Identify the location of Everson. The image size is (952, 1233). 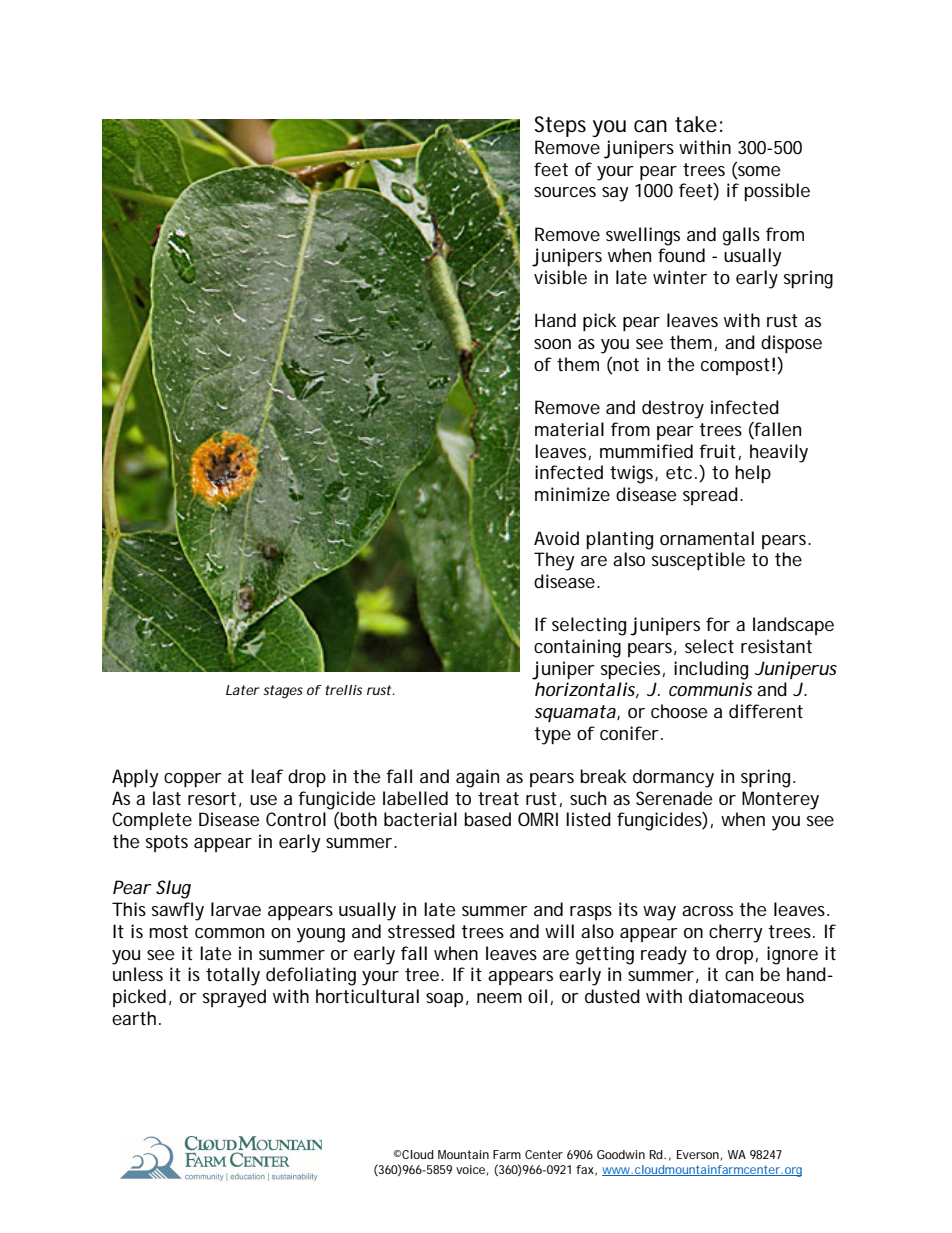
(698, 1154).
